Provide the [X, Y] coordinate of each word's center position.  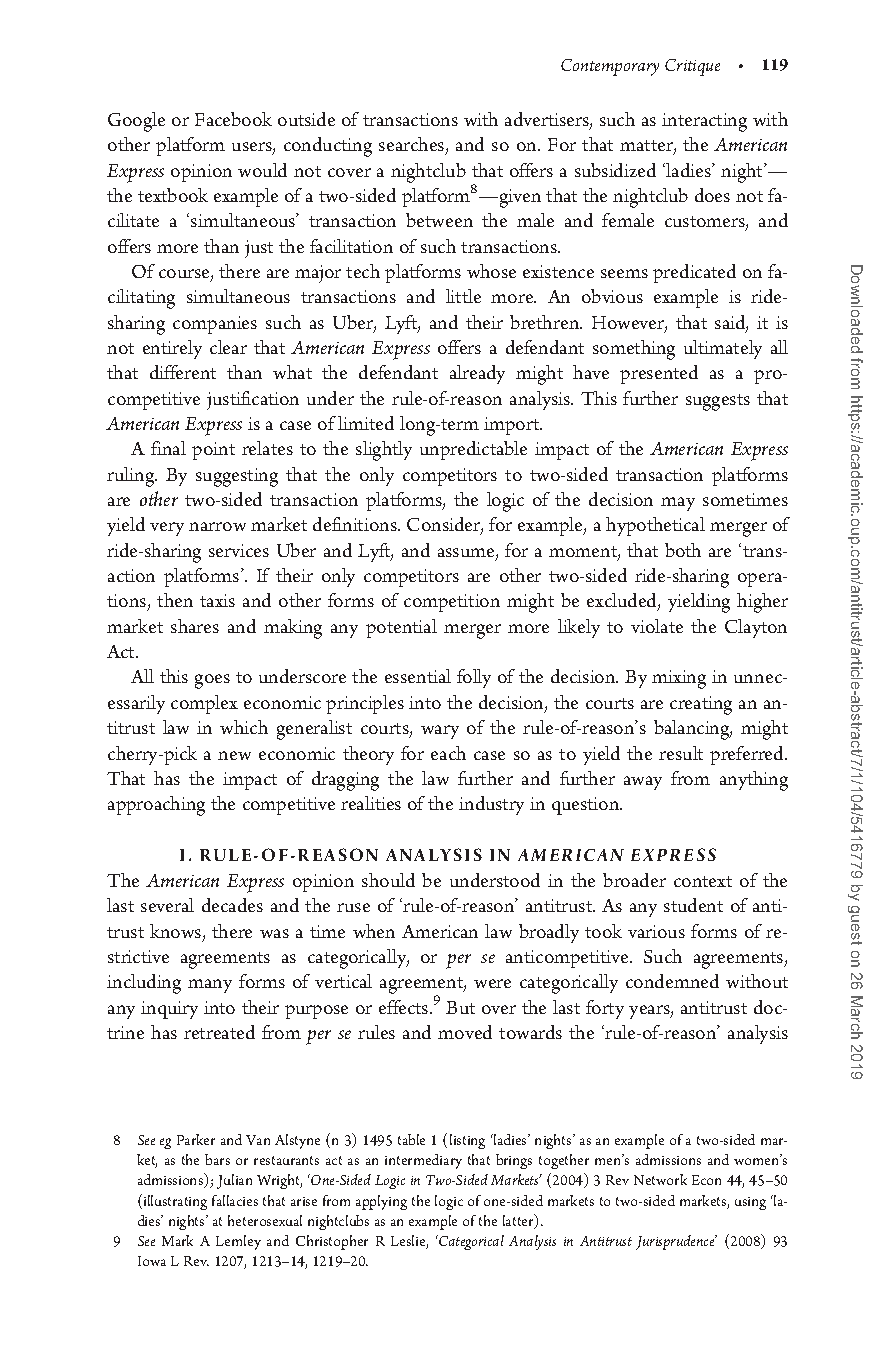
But [460, 1007]
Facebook [233, 119]
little [463, 296]
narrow [217, 526]
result [681, 753]
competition [452, 603]
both [683, 550]
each [448, 753]
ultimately [723, 349]
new [234, 755]
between [439, 220]
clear [228, 347]
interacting [704, 122]
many [210, 986]
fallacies [235, 1200]
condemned [672, 981]
